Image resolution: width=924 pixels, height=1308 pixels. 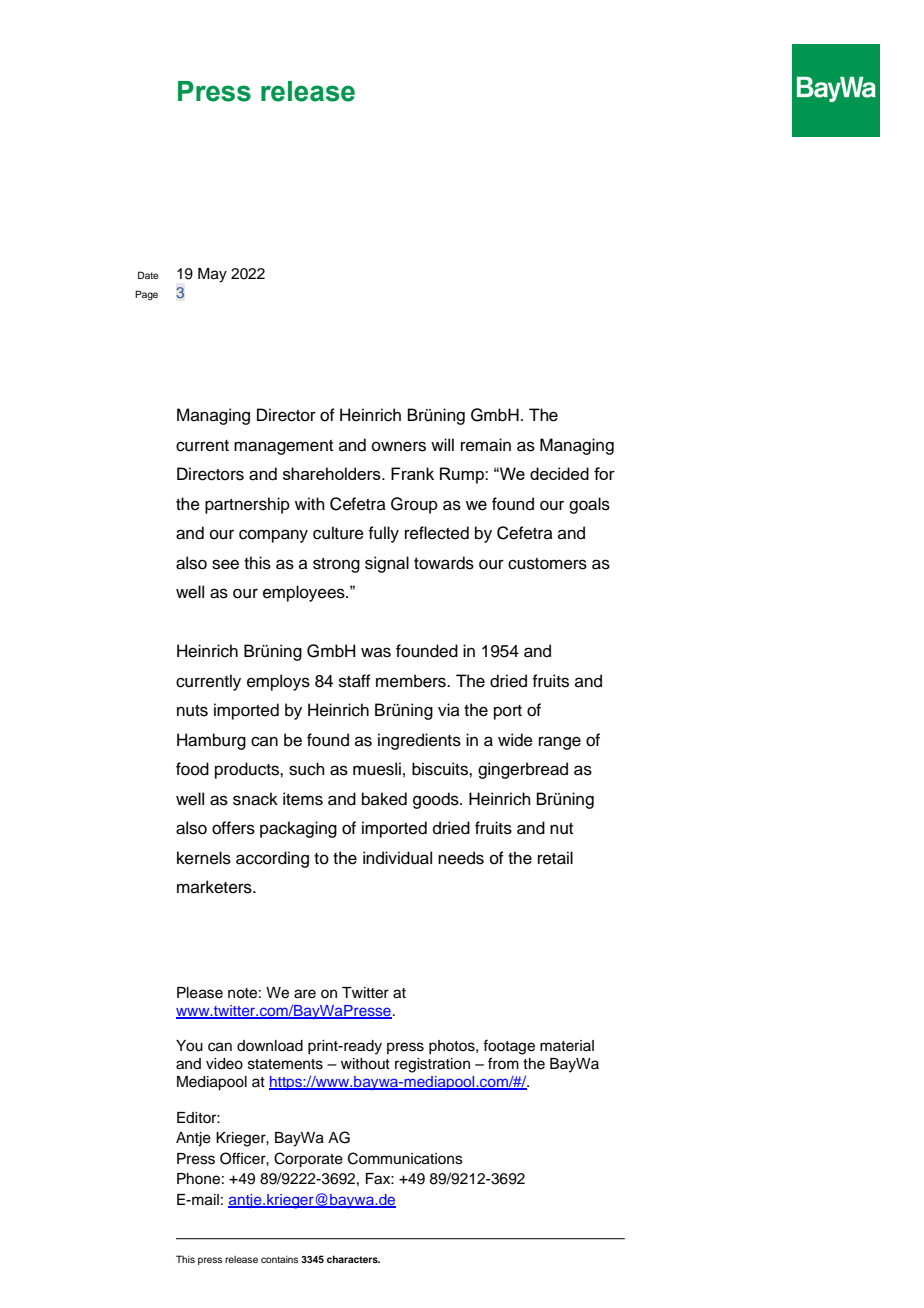 What do you see at coordinates (399, 446) in the document?
I see `owners` at bounding box center [399, 446].
